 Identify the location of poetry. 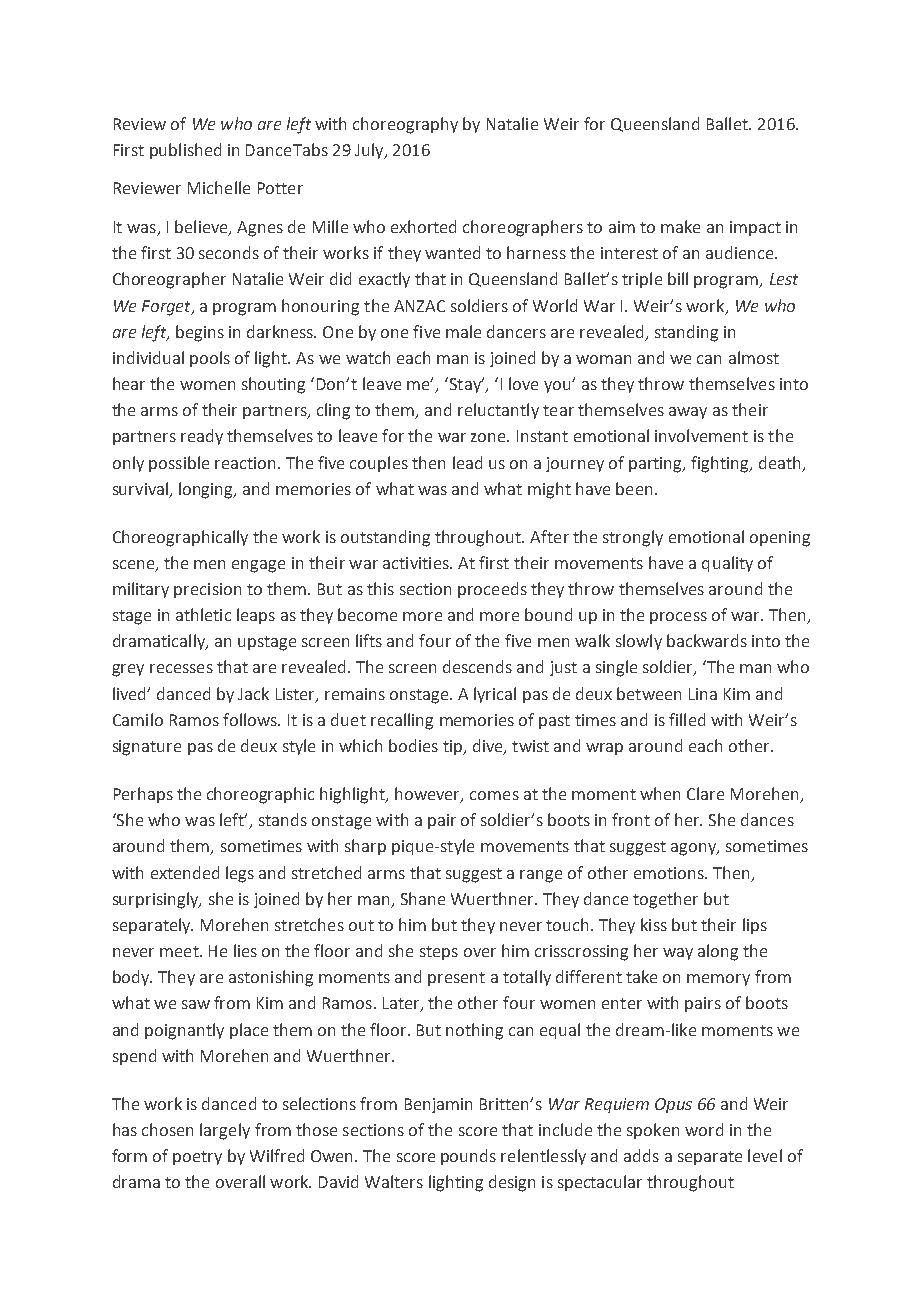
(197, 1158).
